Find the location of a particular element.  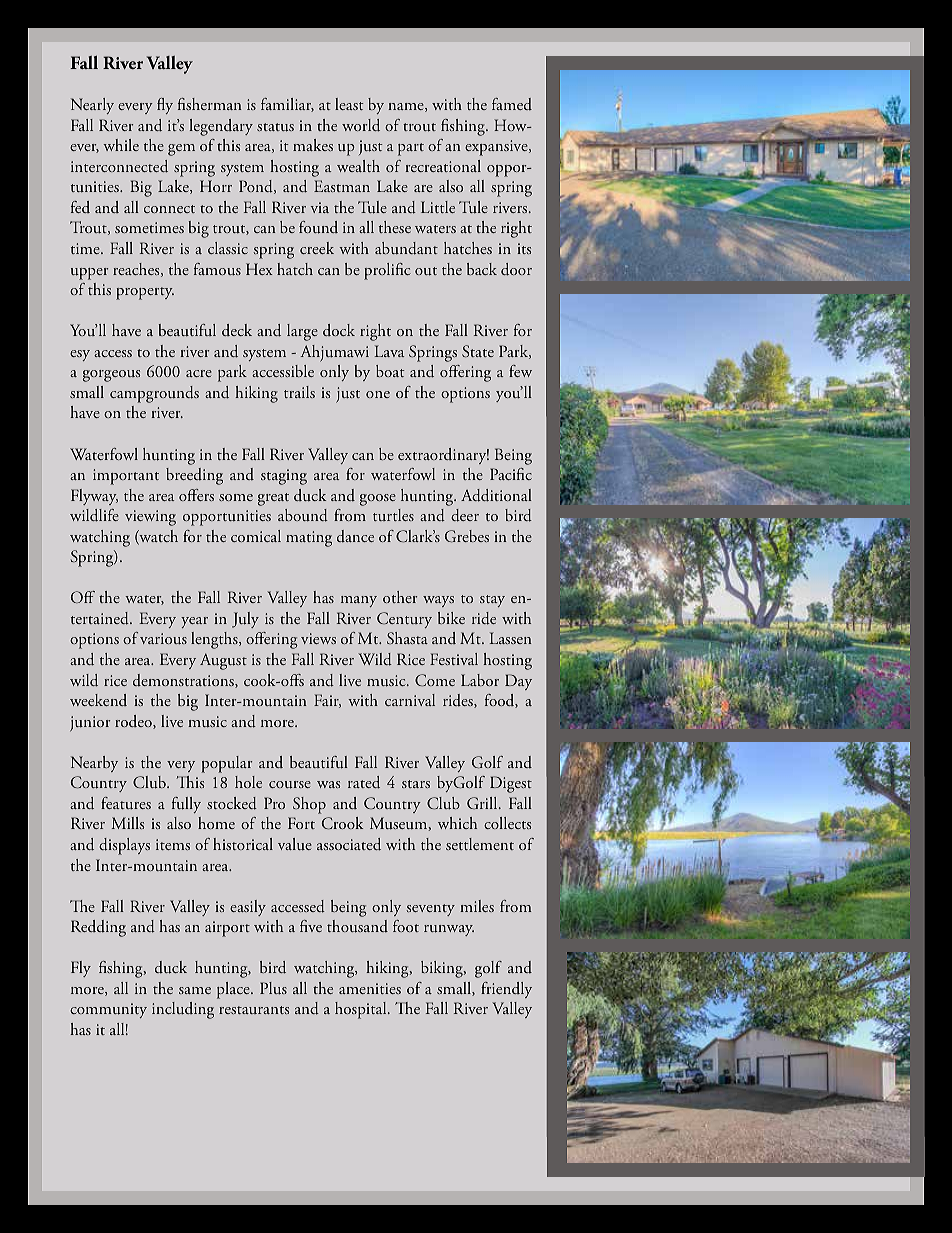

campgrounds is located at coordinates (154, 394).
